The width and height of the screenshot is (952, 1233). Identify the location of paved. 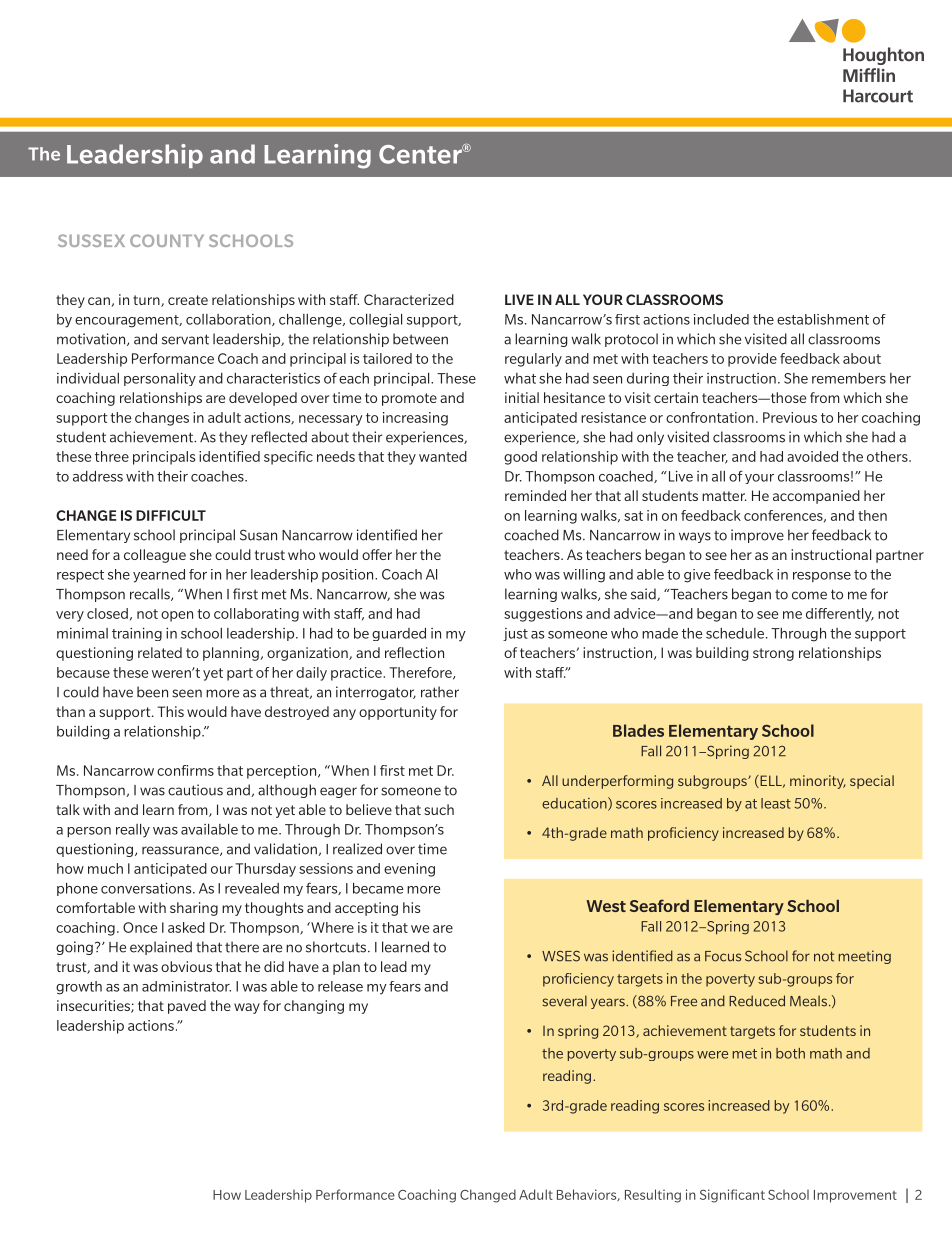
(187, 1007).
